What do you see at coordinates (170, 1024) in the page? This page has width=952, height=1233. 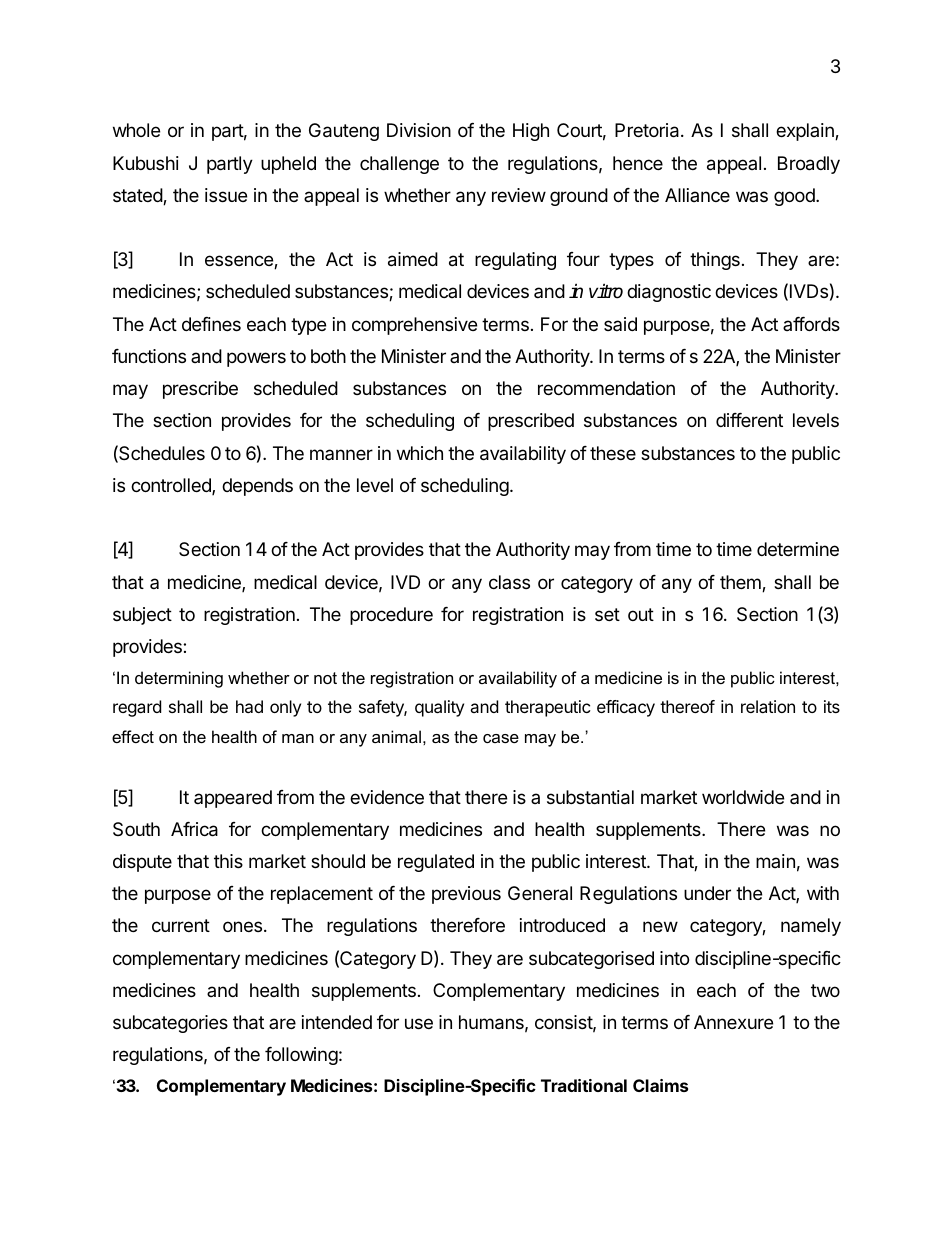 I see `subcategories` at bounding box center [170, 1024].
